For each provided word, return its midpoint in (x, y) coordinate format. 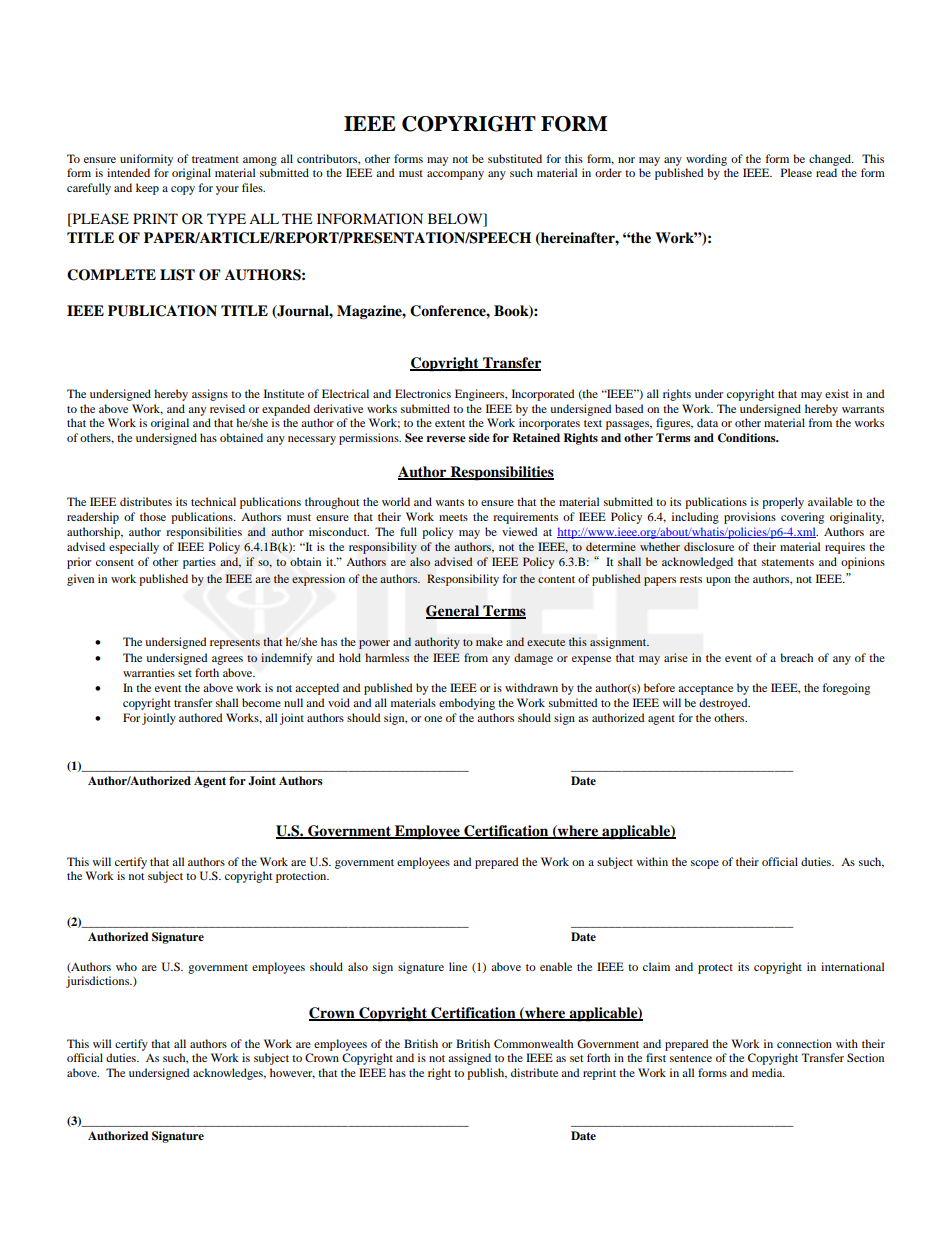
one (433, 719)
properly (783, 503)
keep (147, 189)
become (261, 702)
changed (831, 160)
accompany (455, 175)
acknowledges (229, 1074)
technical (213, 501)
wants (450, 502)
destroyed (724, 704)
